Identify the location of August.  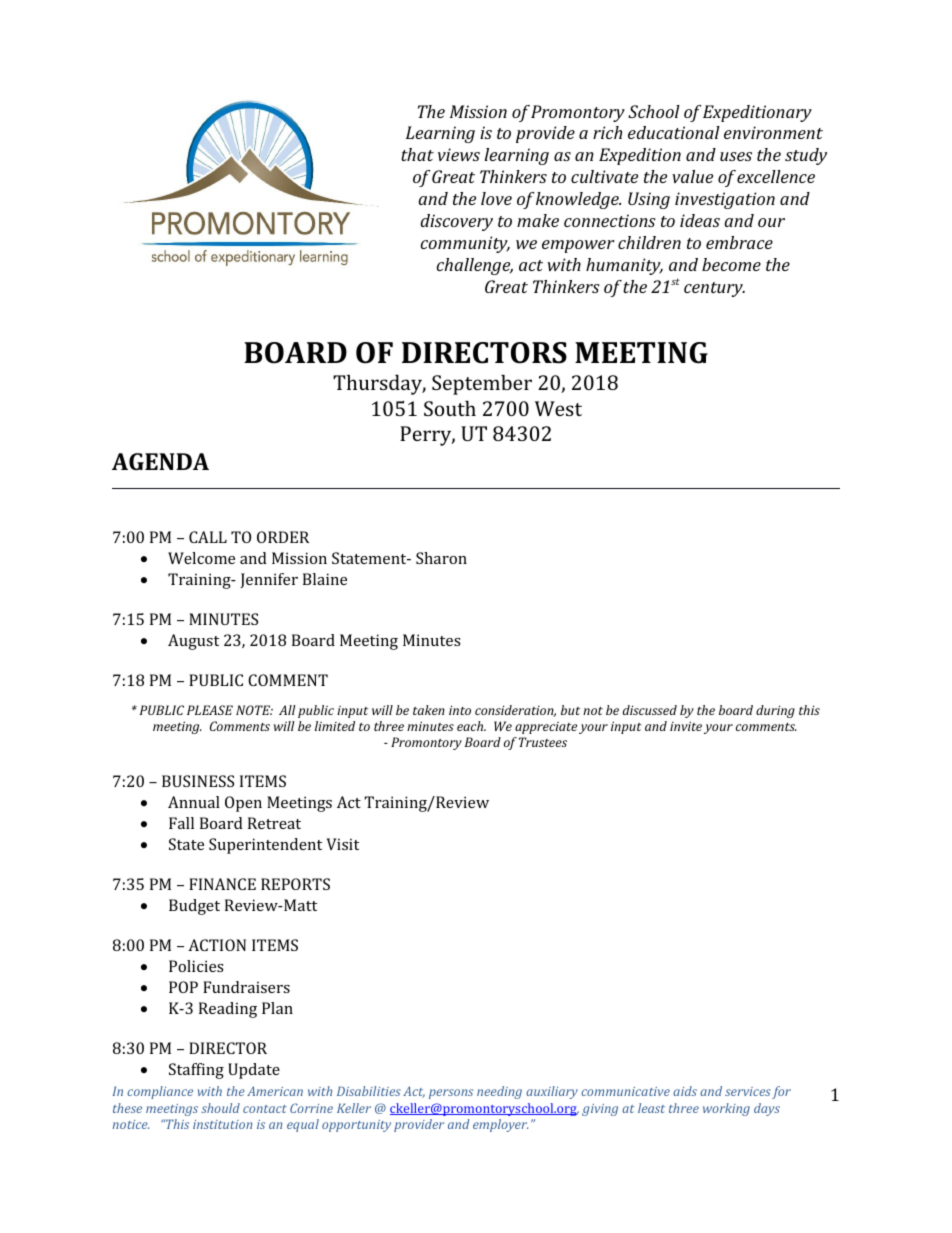
(193, 642).
